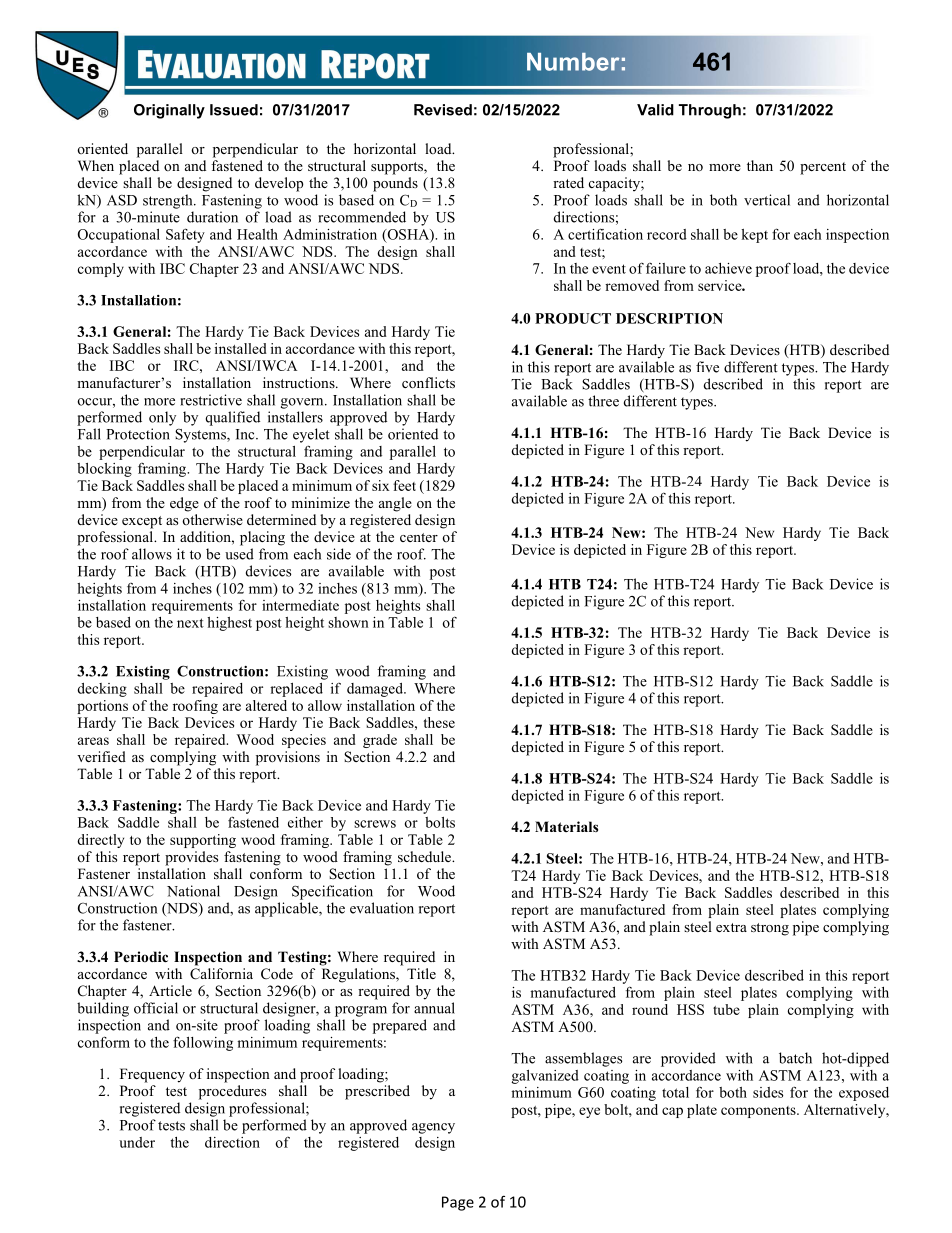  Describe the element at coordinates (190, 623) in the document. I see `next` at that location.
